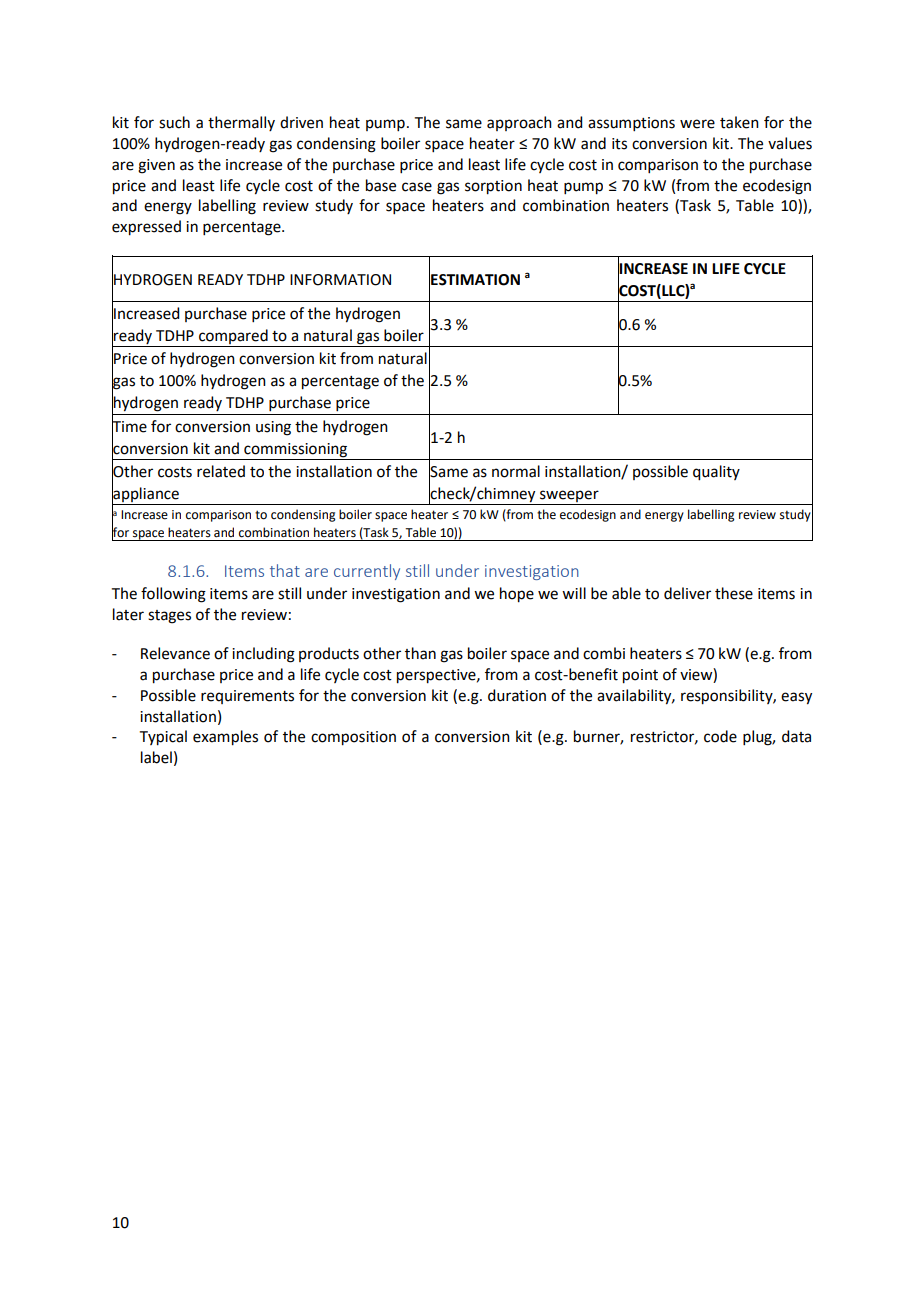 The height and width of the screenshot is (1308, 924). What do you see at coordinates (221, 471) in the screenshot?
I see `related` at bounding box center [221, 471].
